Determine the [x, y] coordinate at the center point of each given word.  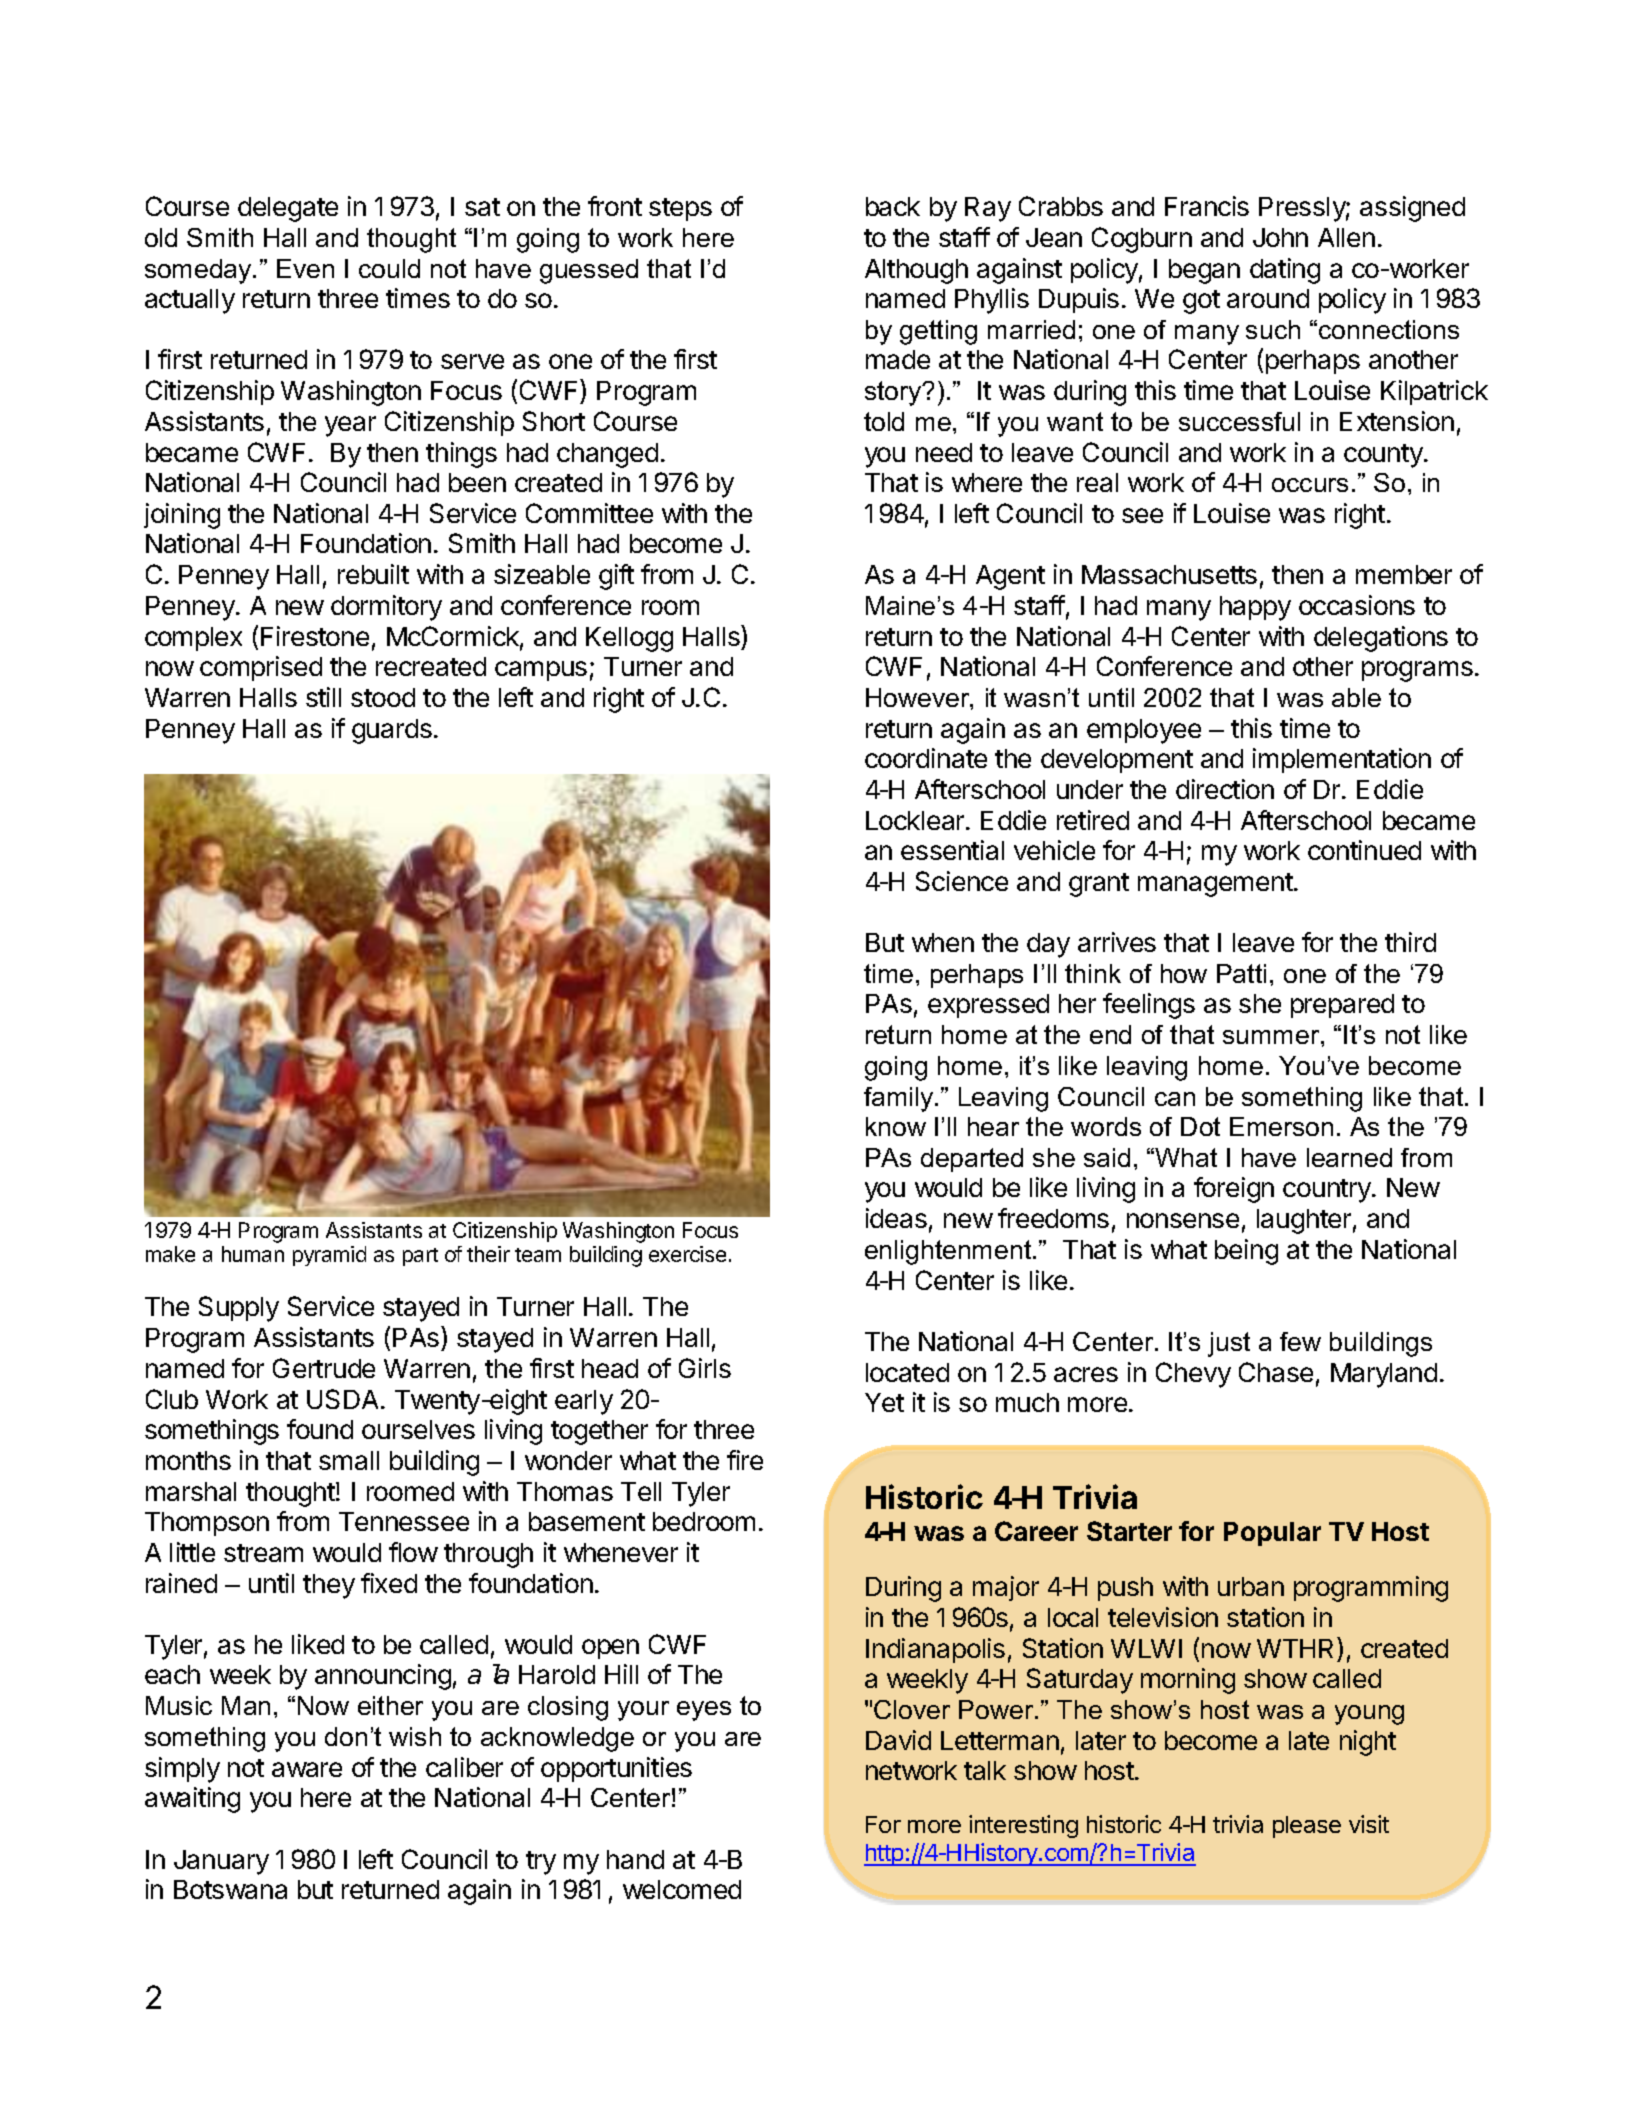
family [900, 1099]
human [253, 1254]
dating [1285, 271]
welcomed [682, 1889]
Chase [1276, 1372]
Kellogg [629, 639]
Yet [884, 1402]
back [893, 206]
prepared [1342, 1006]
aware [307, 1769]
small [349, 1460]
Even [305, 268]
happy [1255, 608]
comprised [261, 668]
